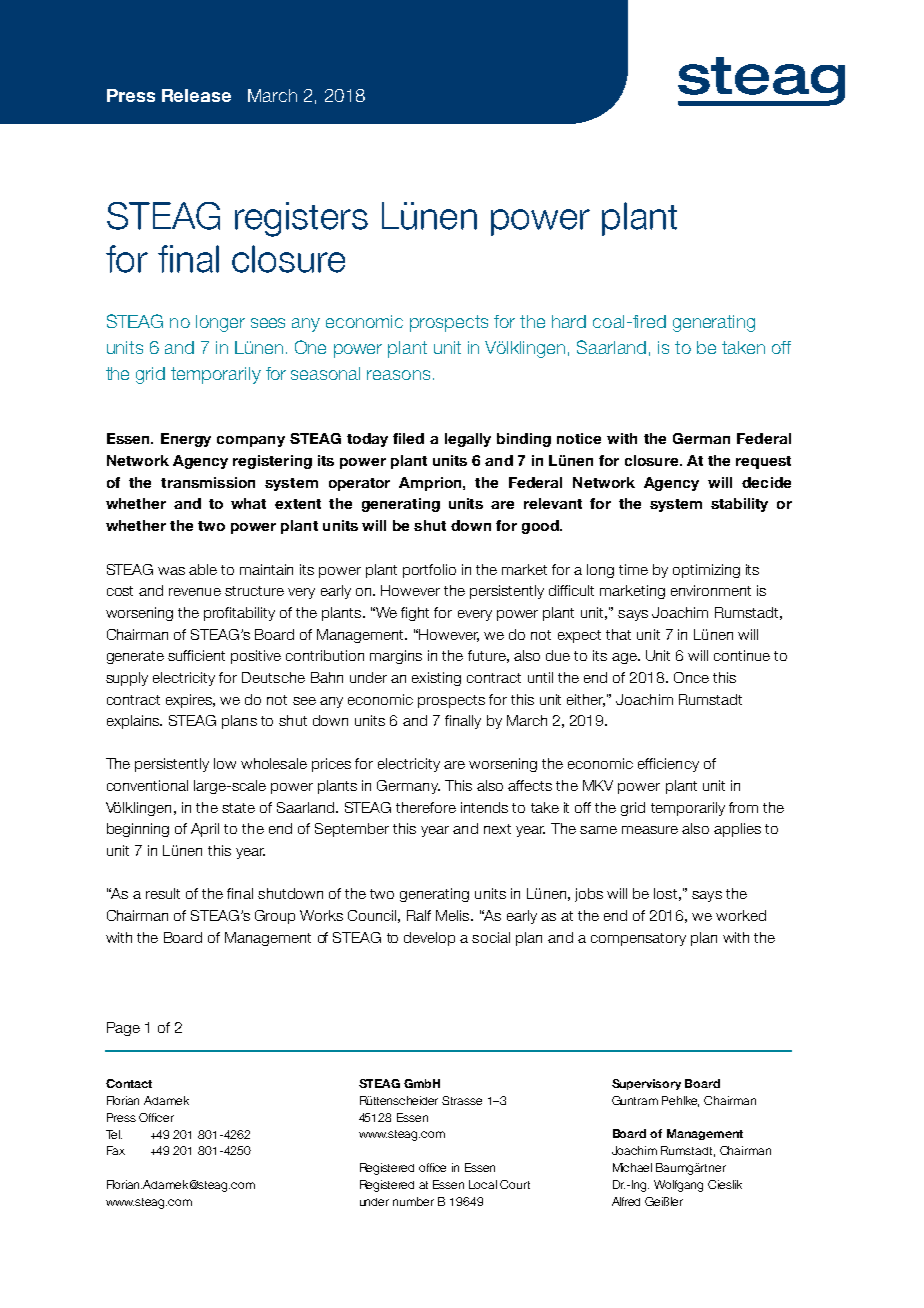  Describe the element at coordinates (196, 95) in the screenshot. I see `Release` at that location.
